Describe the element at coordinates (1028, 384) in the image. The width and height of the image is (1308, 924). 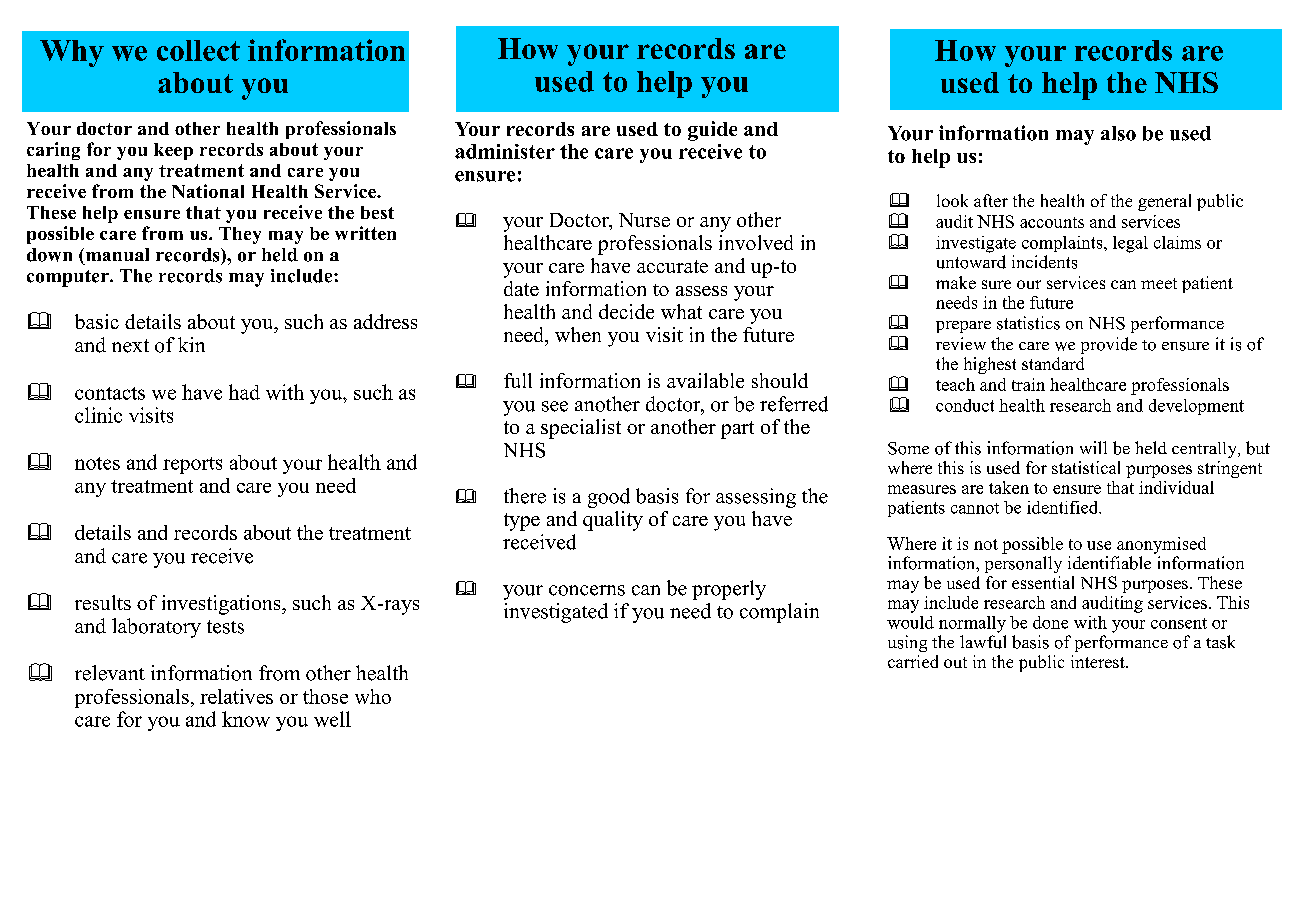
I see `train` at that location.
